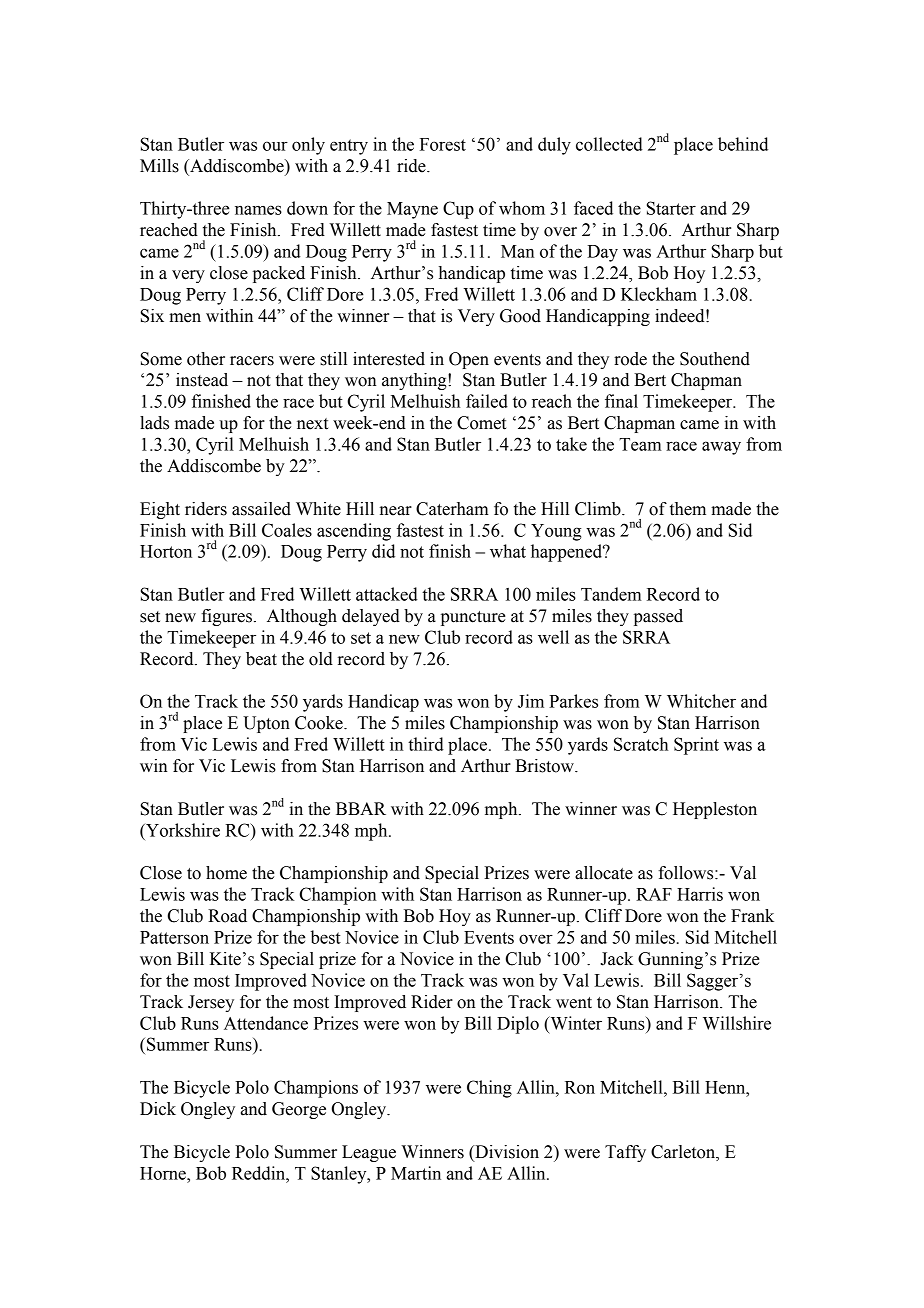 This image has width=924, height=1308. What do you see at coordinates (261, 659) in the image?
I see `beat` at bounding box center [261, 659].
